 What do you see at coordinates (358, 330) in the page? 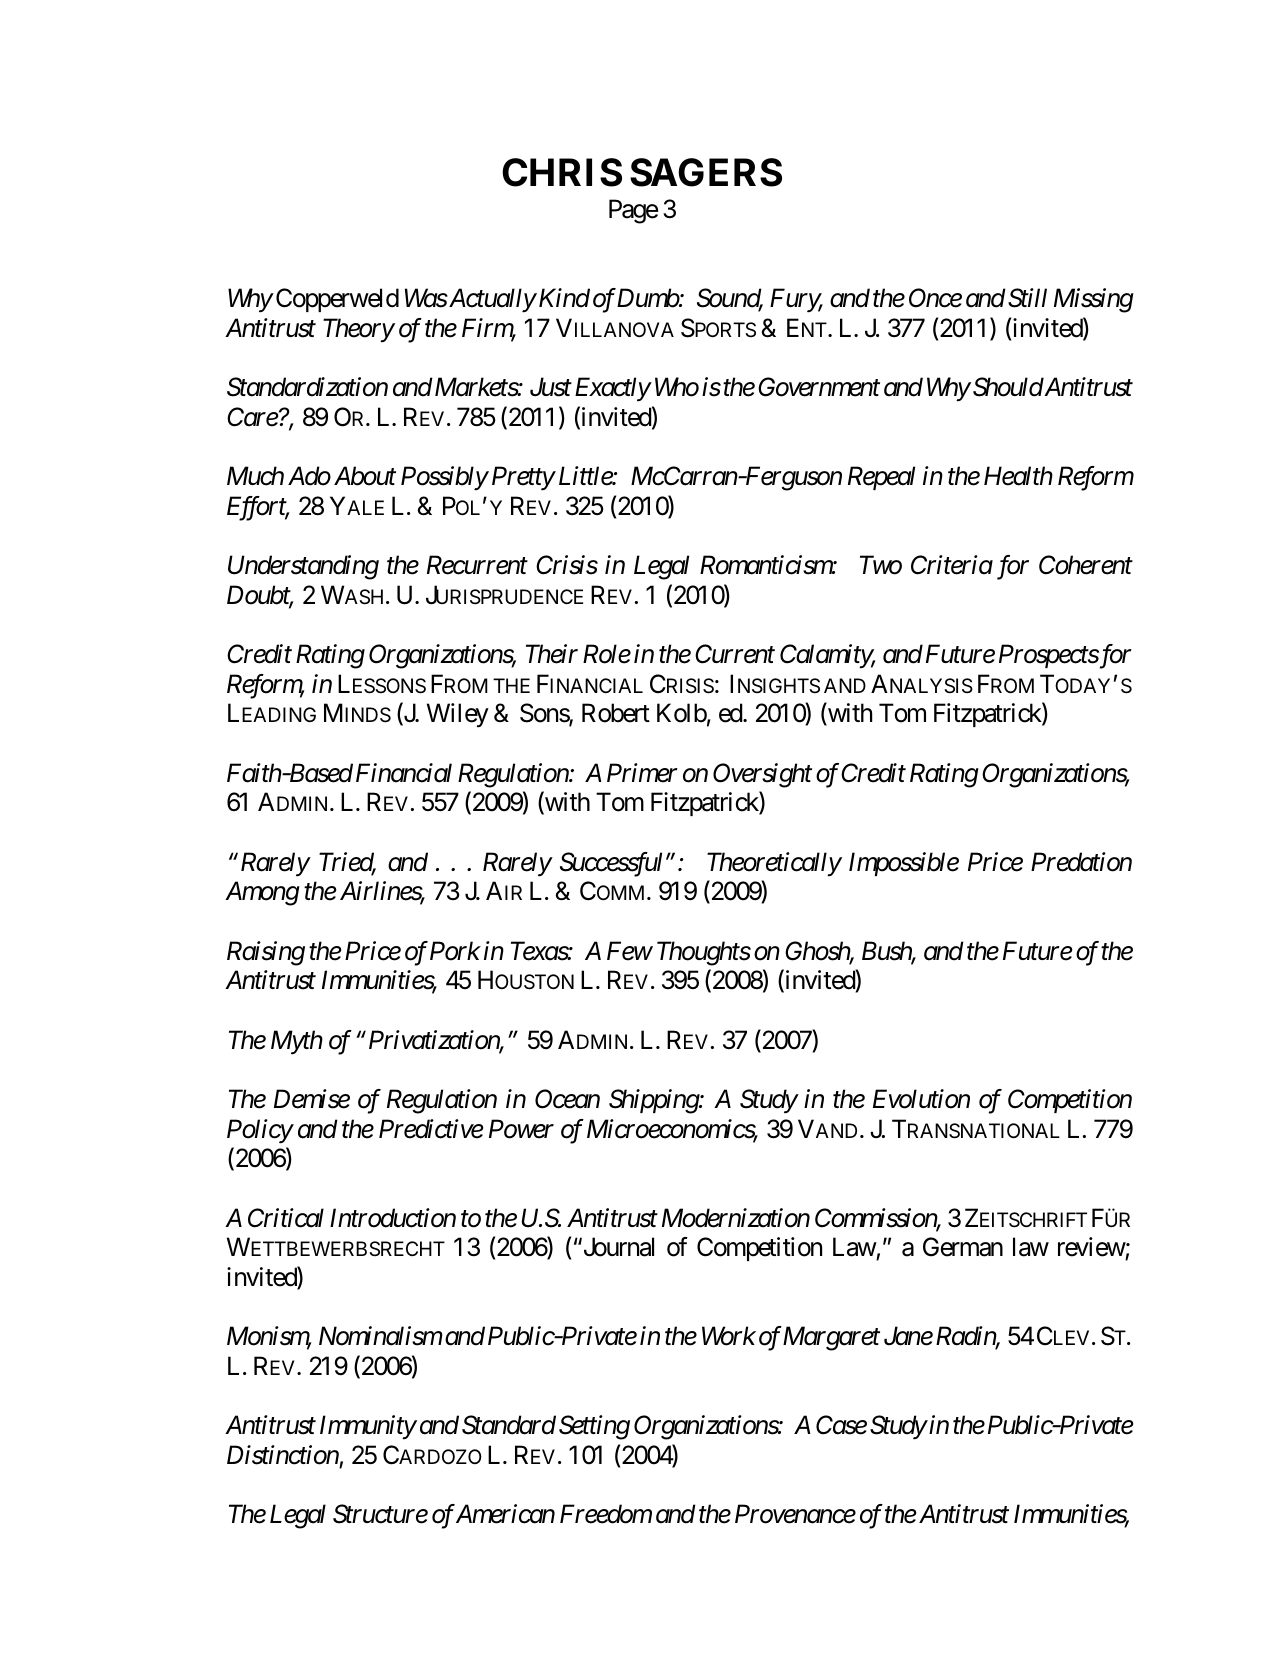
I see `Theory` at bounding box center [358, 330].
